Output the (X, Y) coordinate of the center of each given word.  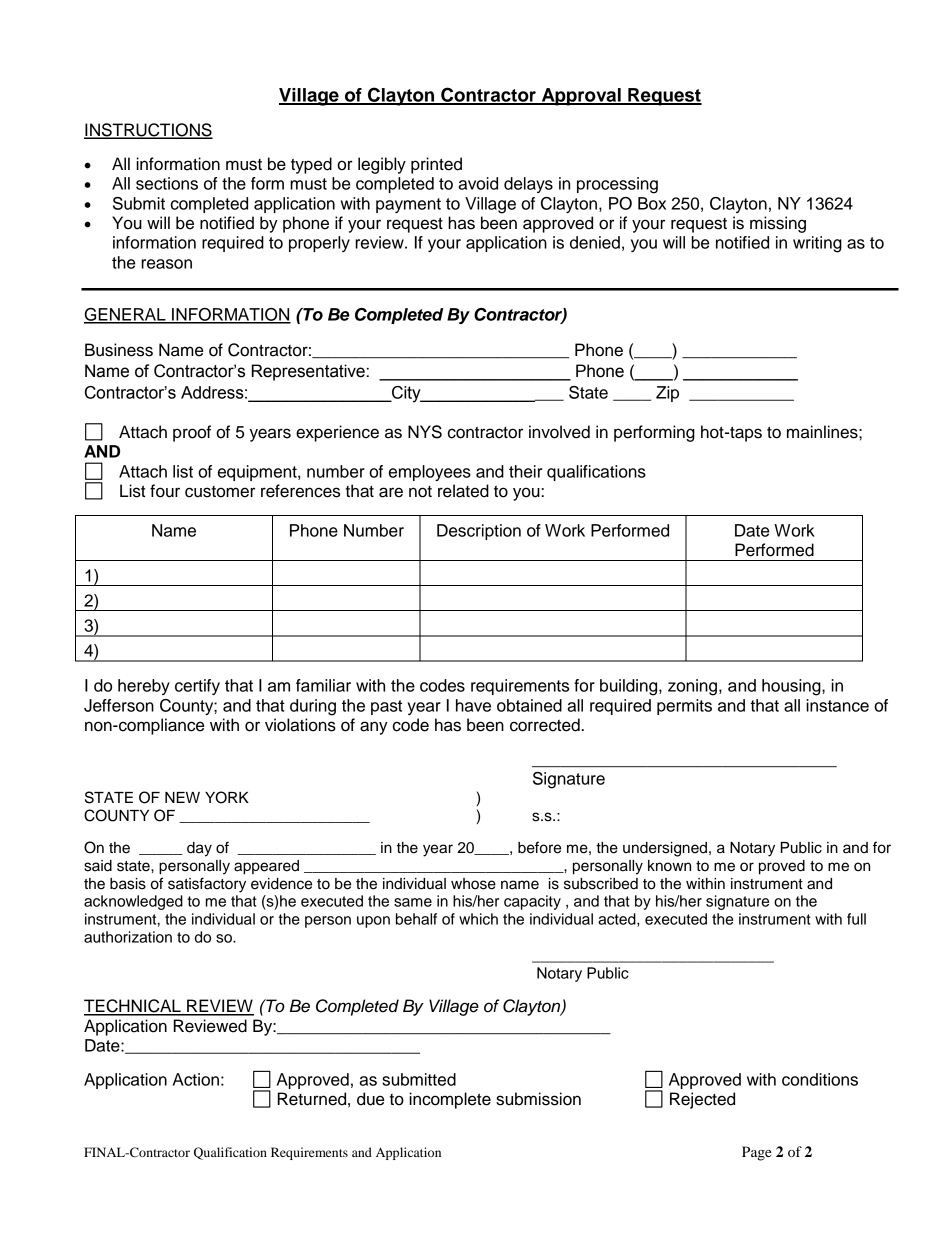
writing (817, 244)
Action (196, 1079)
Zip (667, 394)
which (478, 919)
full (856, 919)
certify (197, 687)
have (473, 705)
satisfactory (207, 885)
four (165, 491)
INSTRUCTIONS (148, 131)
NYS (425, 432)
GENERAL (126, 315)
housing (792, 687)
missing (778, 224)
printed (436, 165)
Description (479, 532)
